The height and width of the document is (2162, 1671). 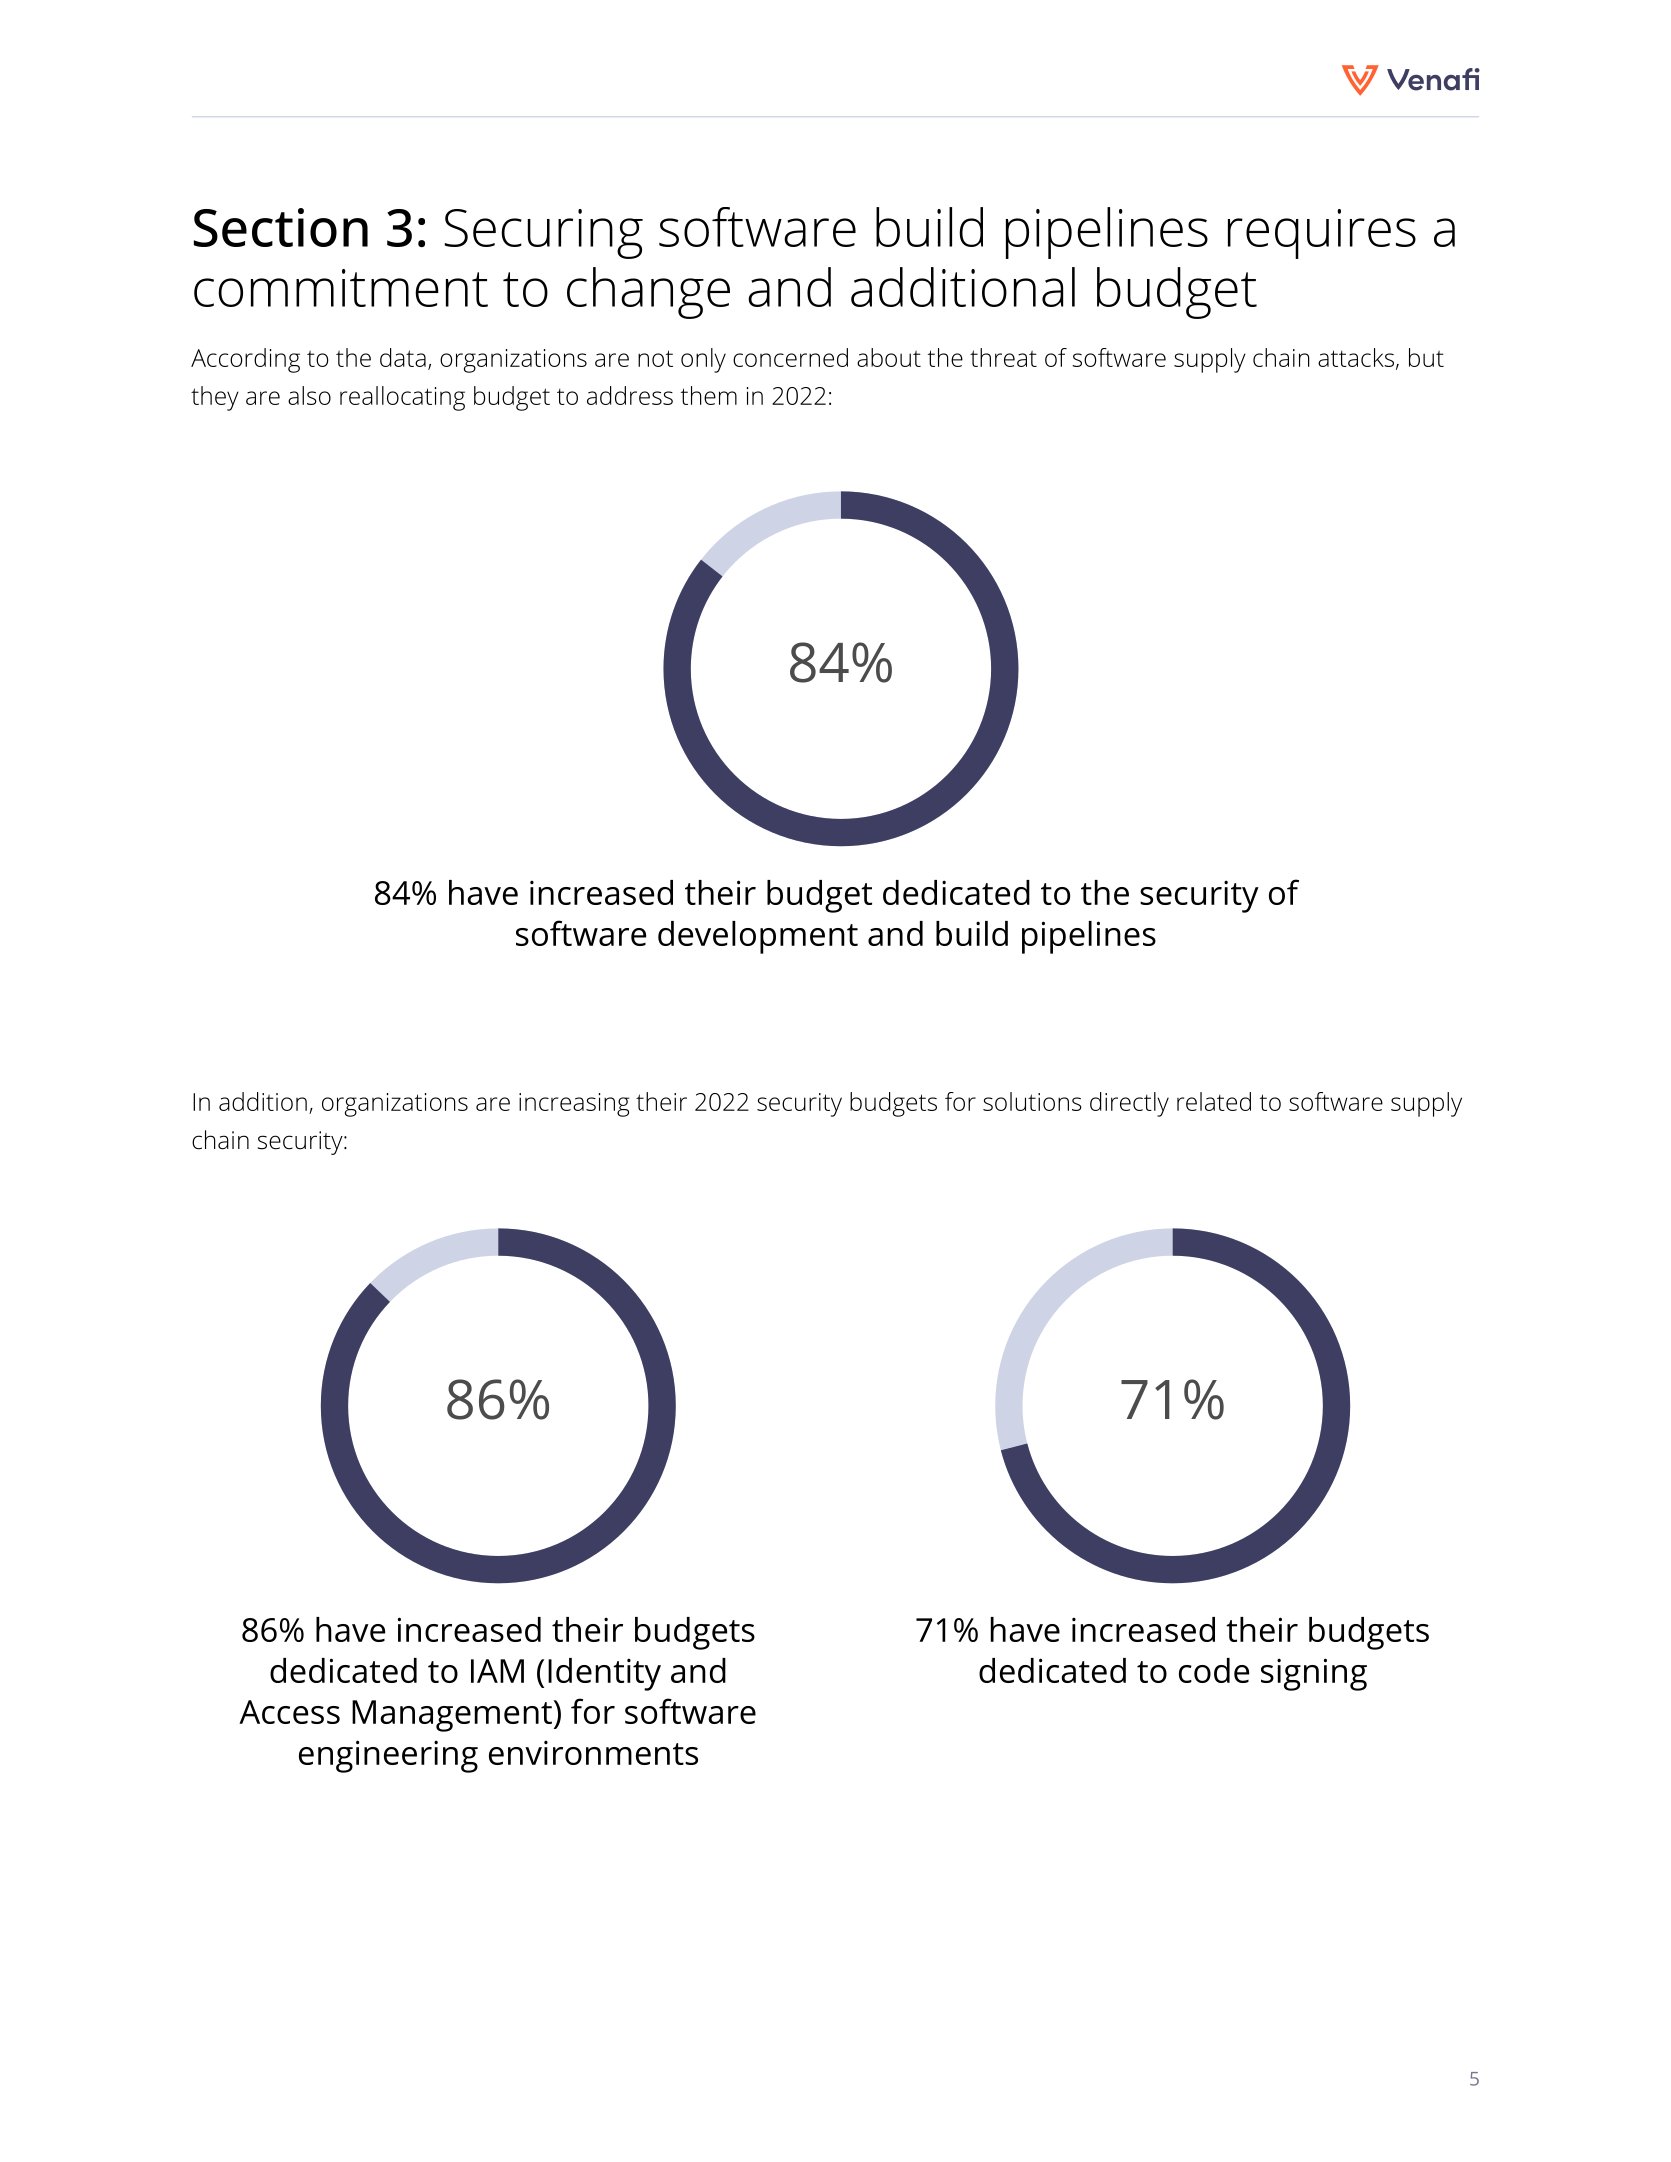 I want to click on solutions, so click(x=1032, y=1101).
